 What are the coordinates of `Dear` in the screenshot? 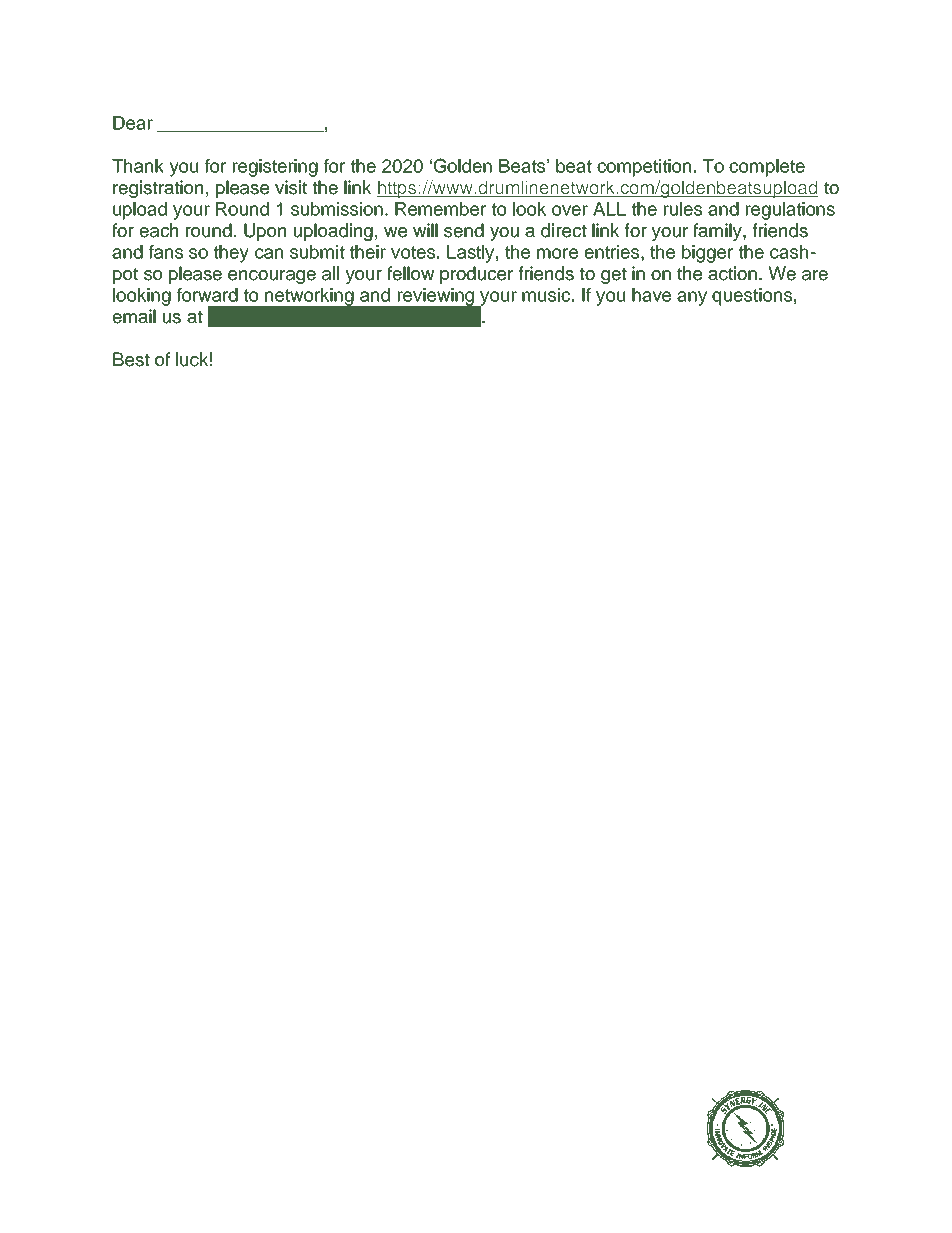 It's located at (133, 123).
